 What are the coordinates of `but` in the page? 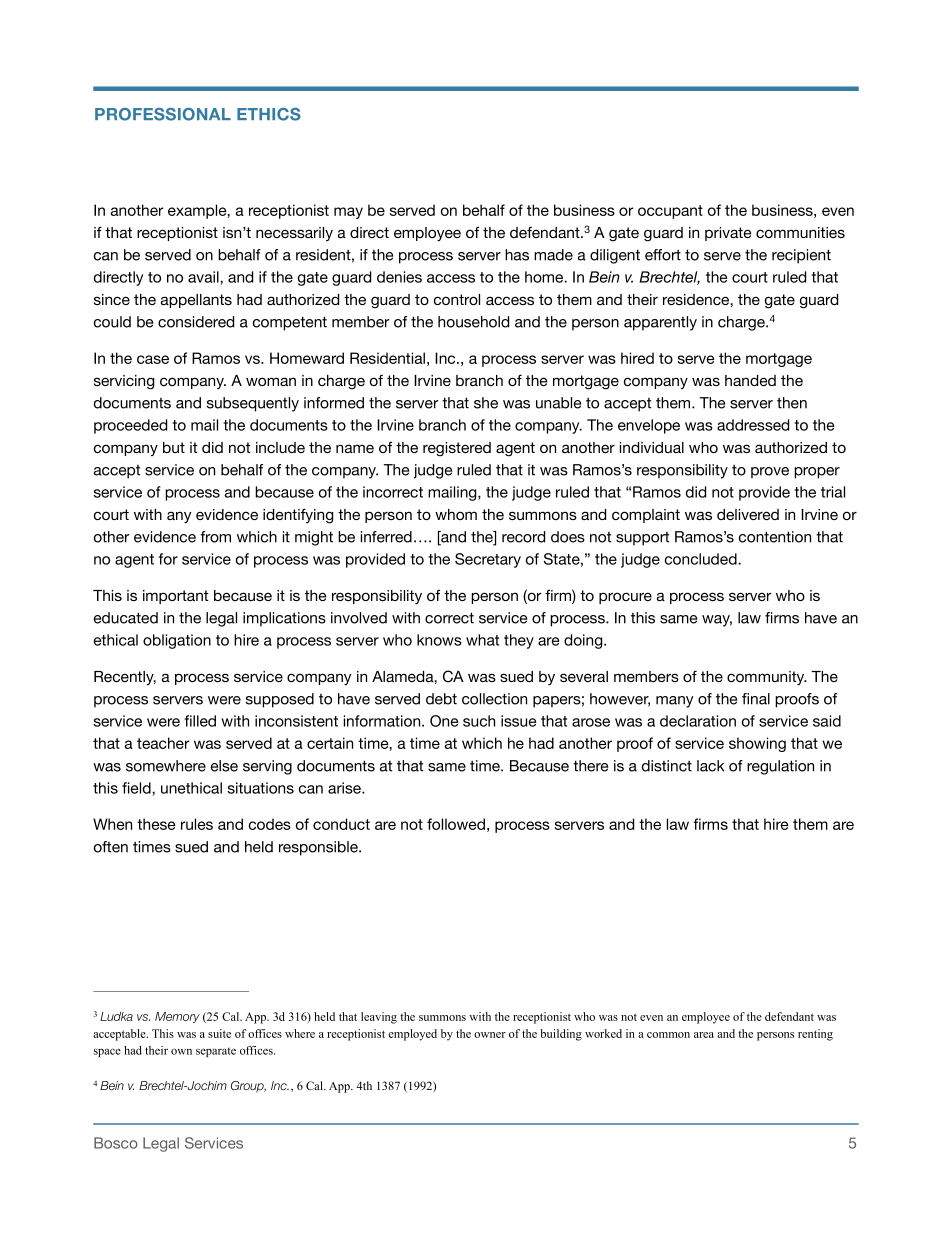 It's located at (174, 447).
